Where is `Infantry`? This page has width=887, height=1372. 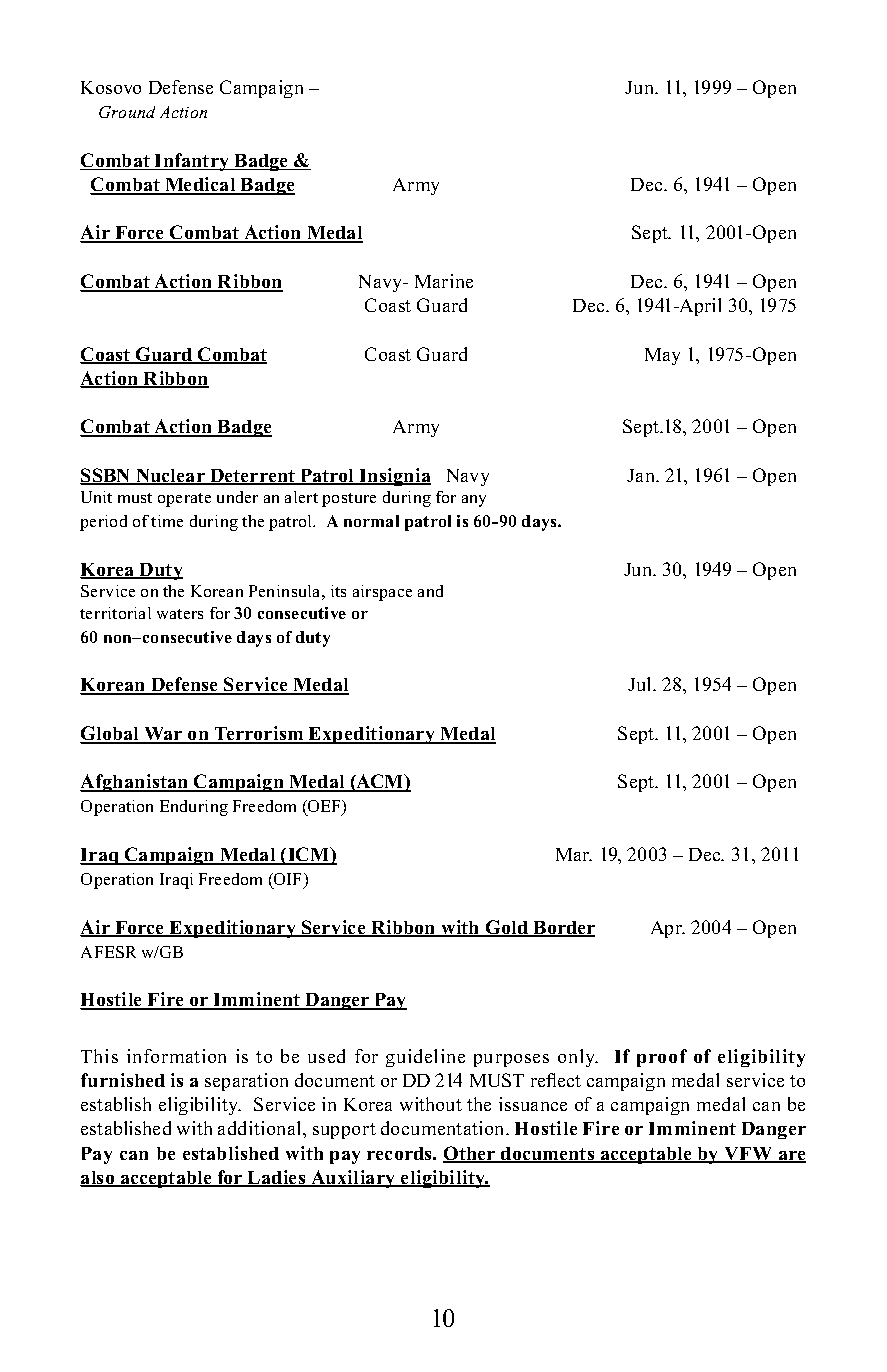
Infantry is located at coordinates (192, 162).
